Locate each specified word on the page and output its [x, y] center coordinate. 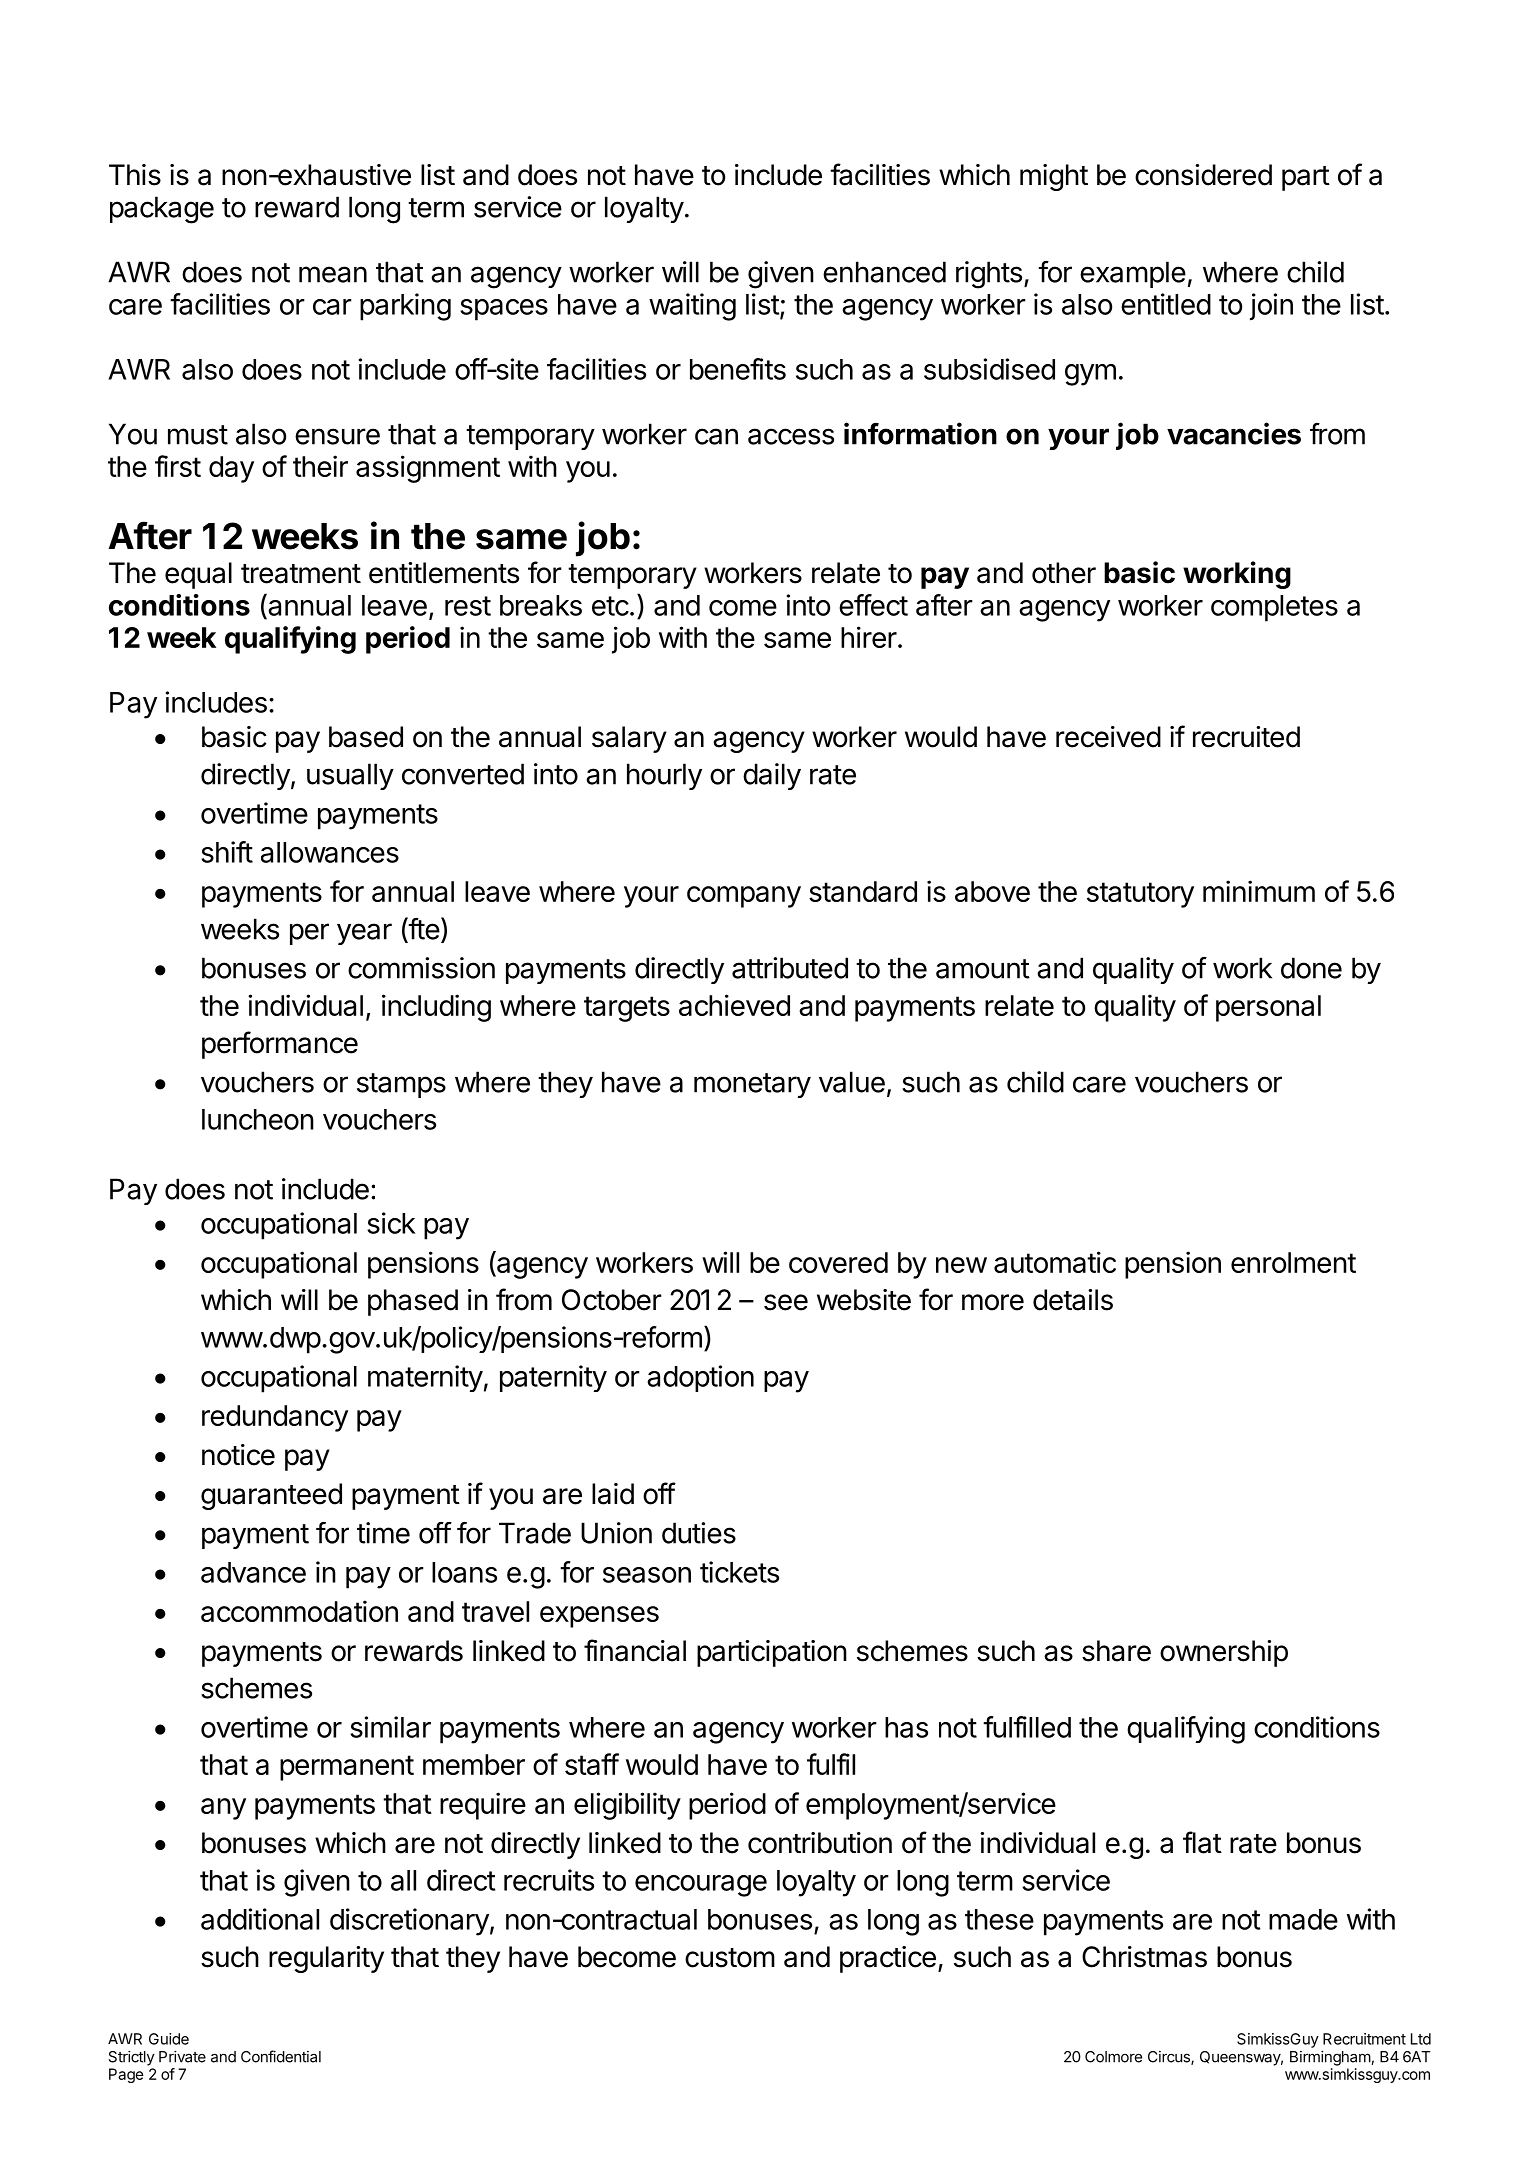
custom [730, 1958]
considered [1203, 175]
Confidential [281, 2056]
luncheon [258, 1119]
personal [1268, 1008]
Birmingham [1331, 2058]
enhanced [884, 272]
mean [333, 274]
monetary [752, 1085]
